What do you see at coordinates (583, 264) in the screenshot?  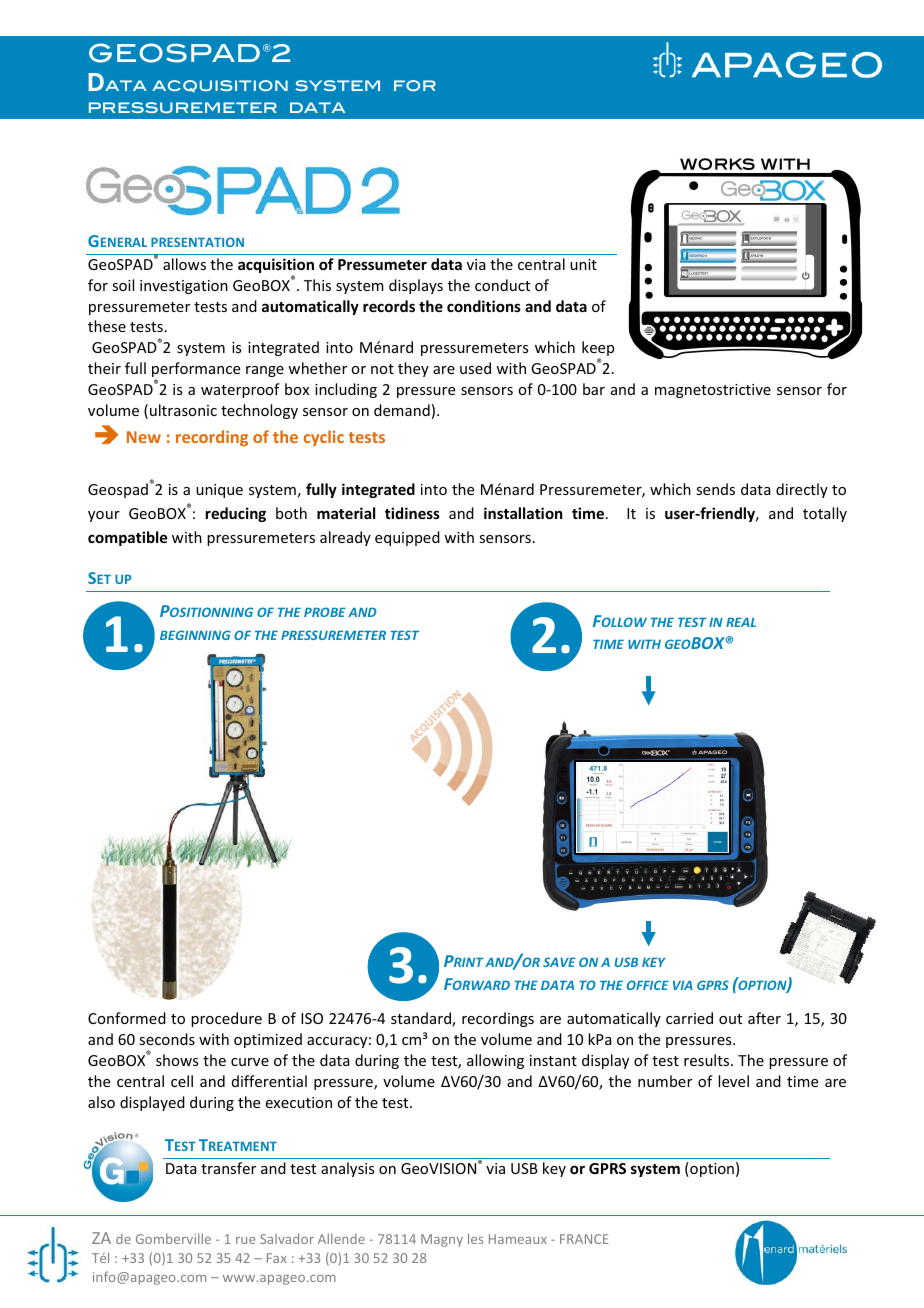 I see `unit` at bounding box center [583, 264].
